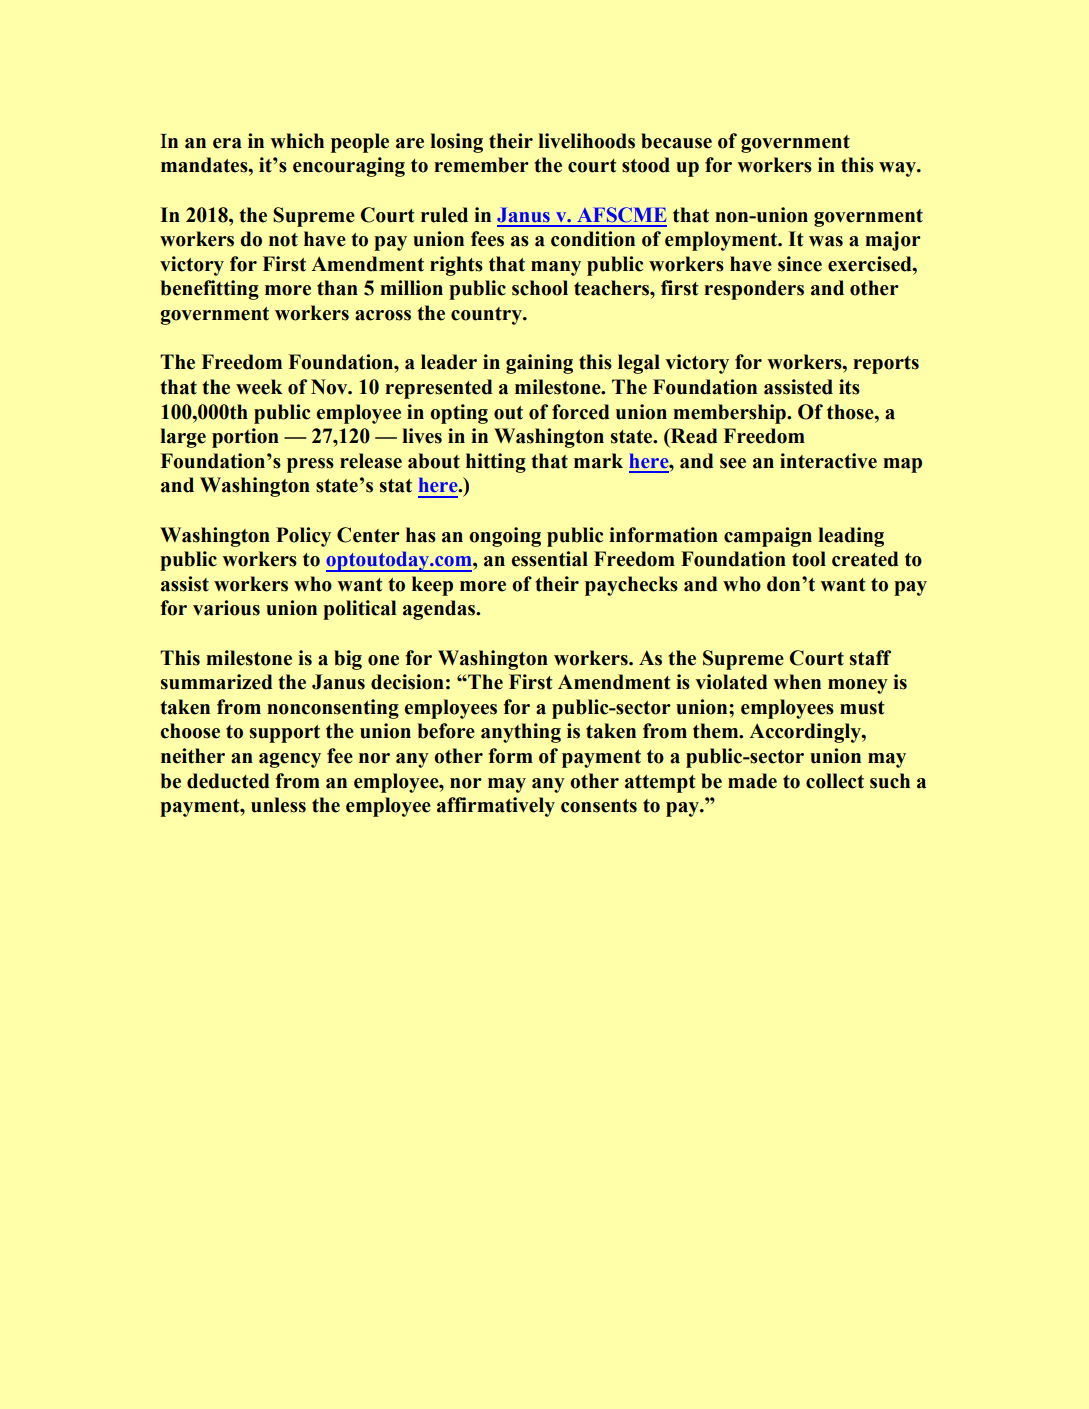 The width and height of the screenshot is (1089, 1409). Describe the element at coordinates (440, 610) in the screenshot. I see `agendas` at that location.
